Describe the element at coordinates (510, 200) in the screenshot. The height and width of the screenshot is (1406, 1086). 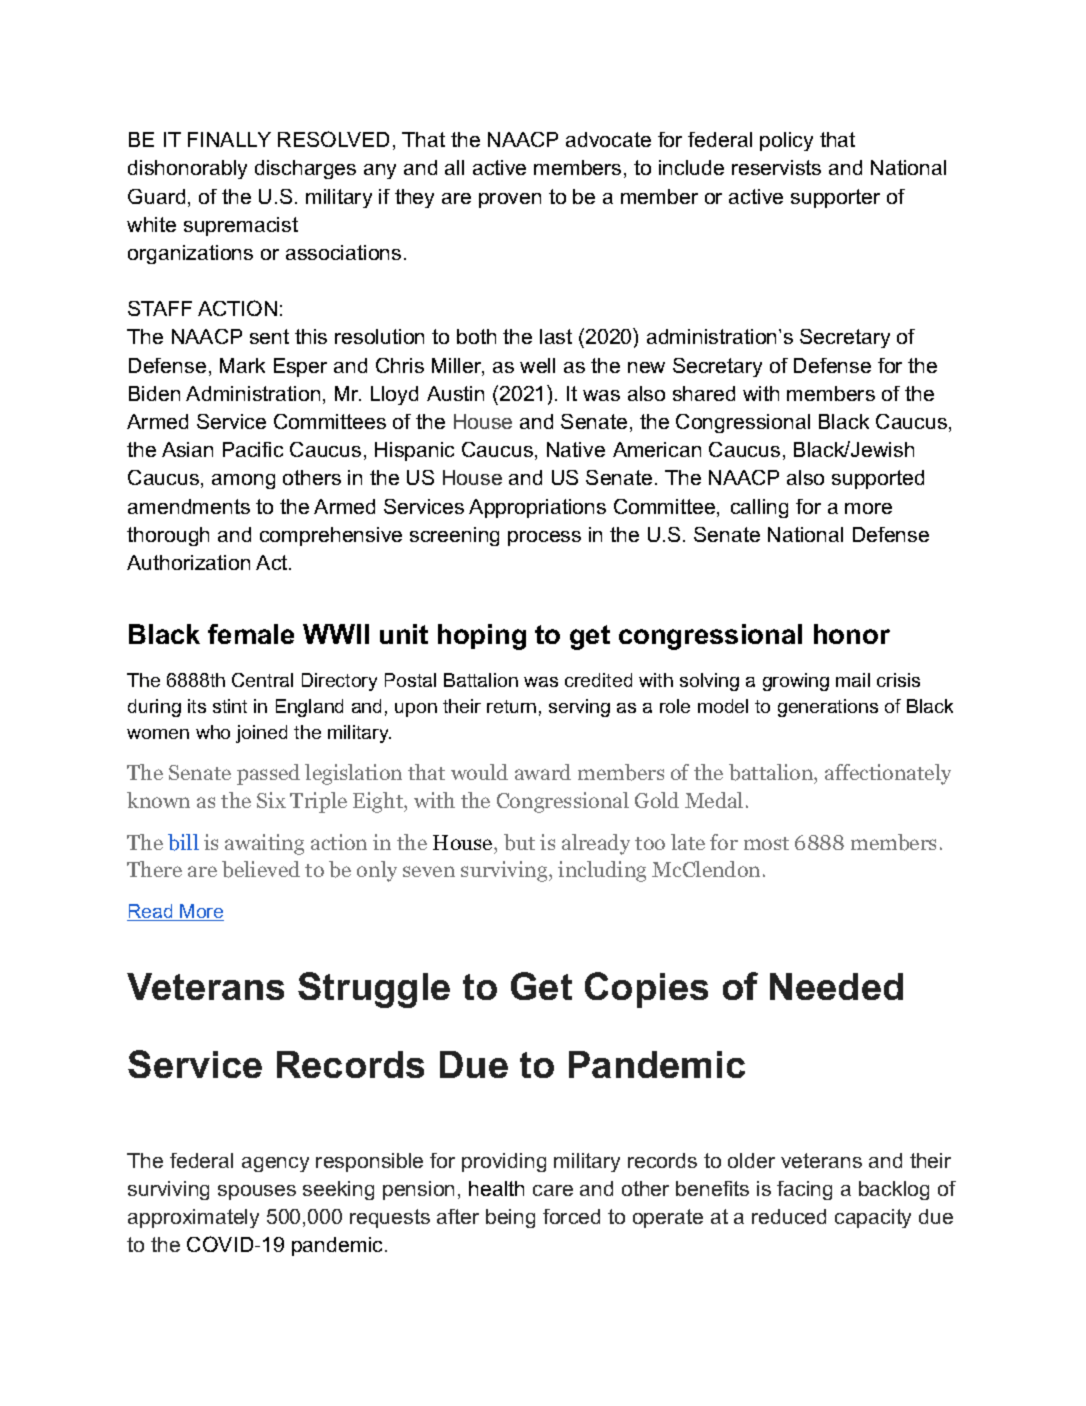
I see `proven` at that location.
